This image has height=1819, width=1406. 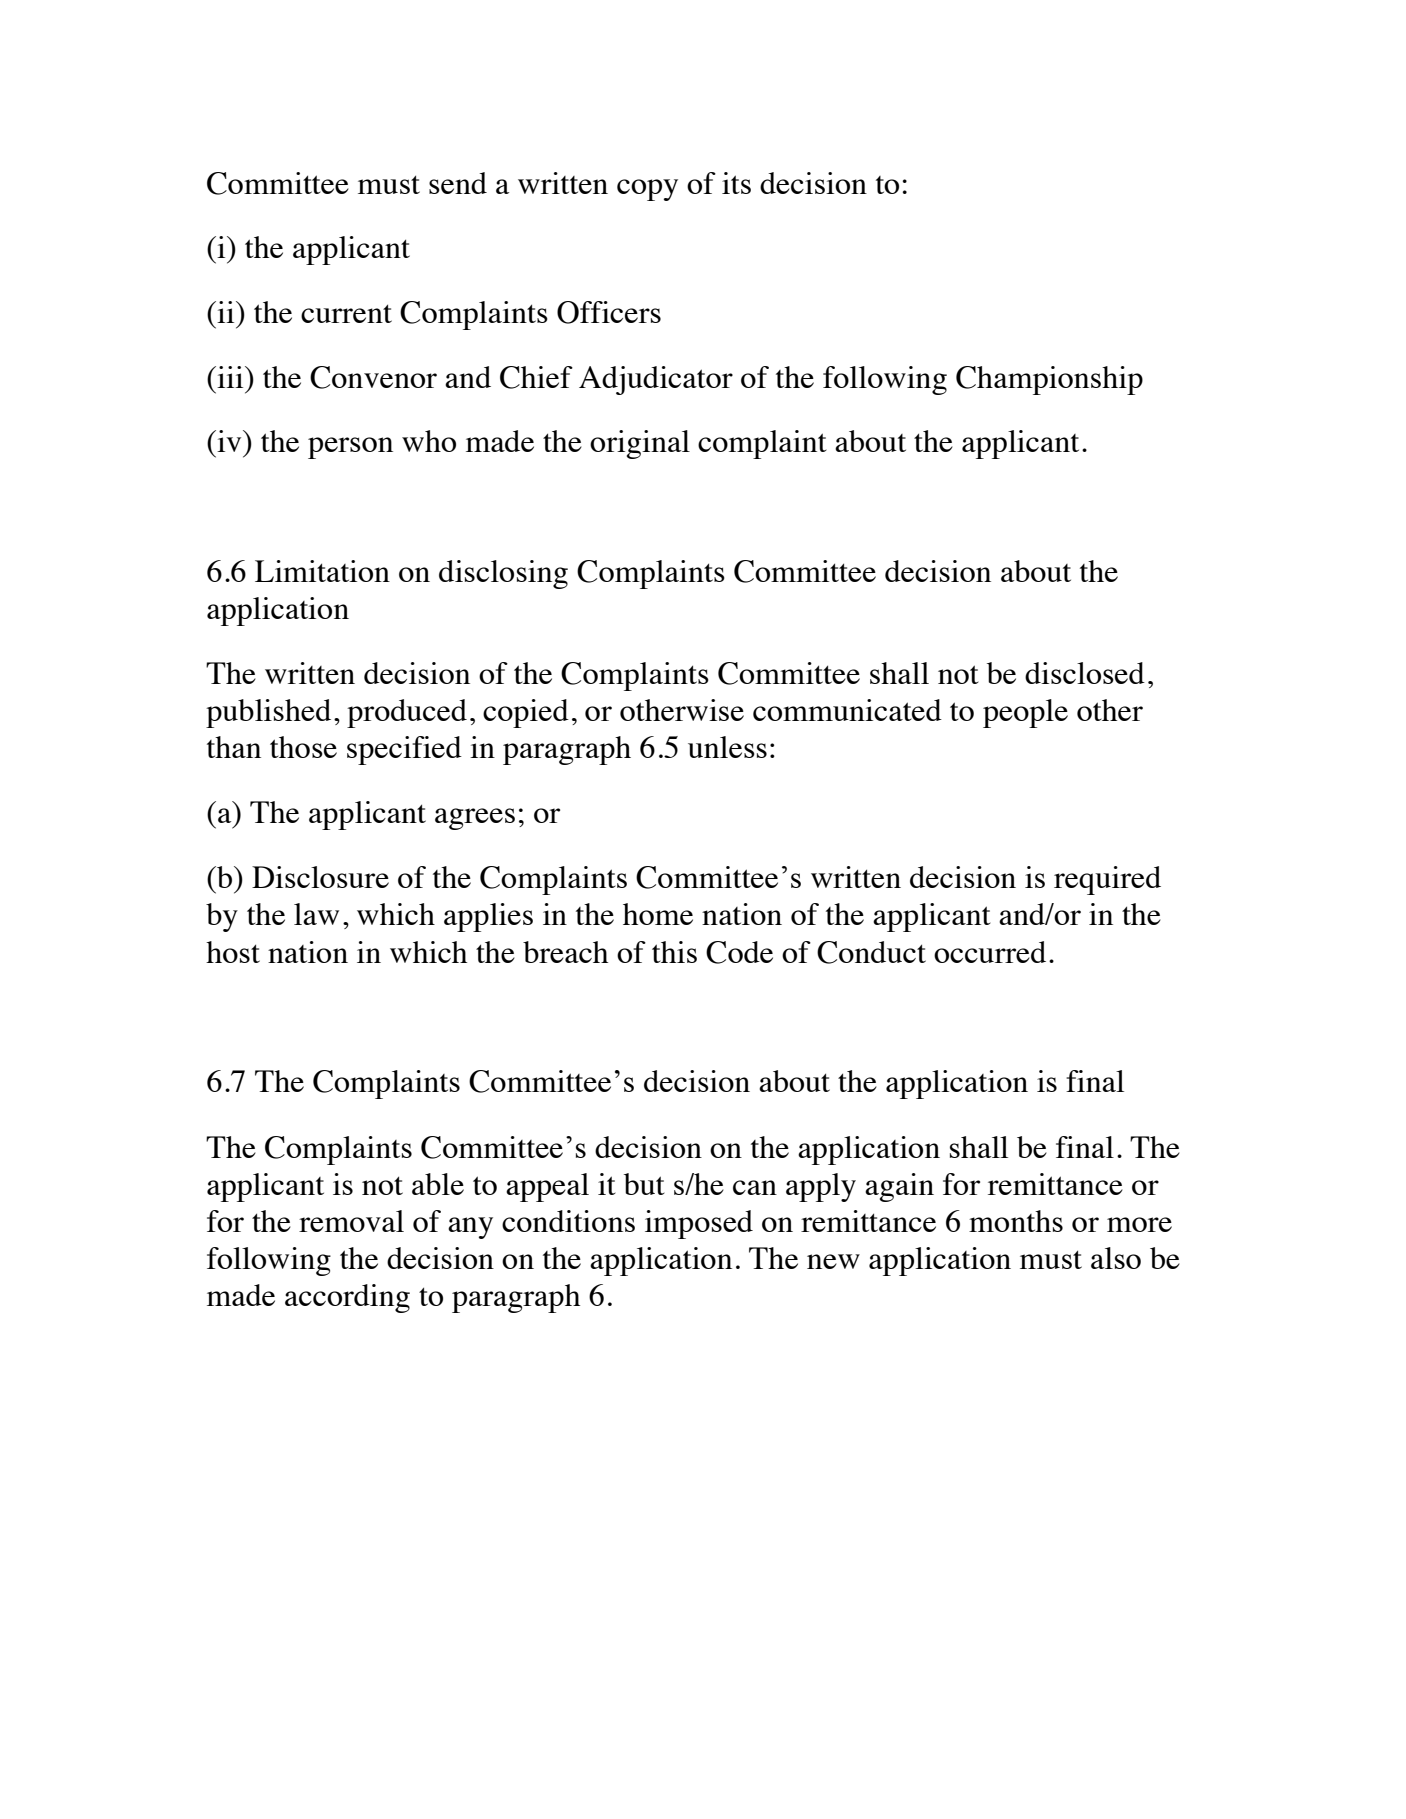 I want to click on person, so click(x=350, y=448).
